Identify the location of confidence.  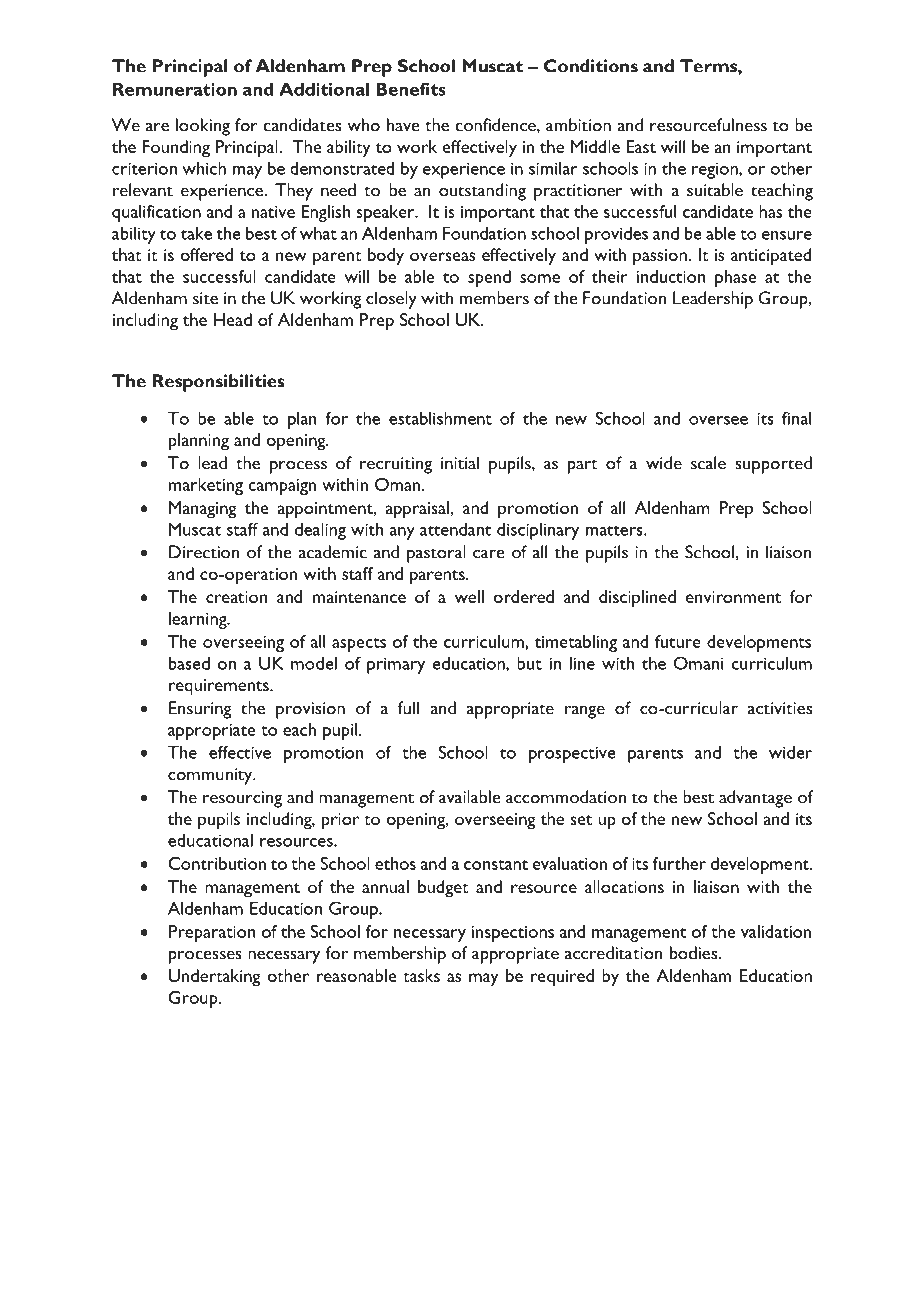
(496, 125).
